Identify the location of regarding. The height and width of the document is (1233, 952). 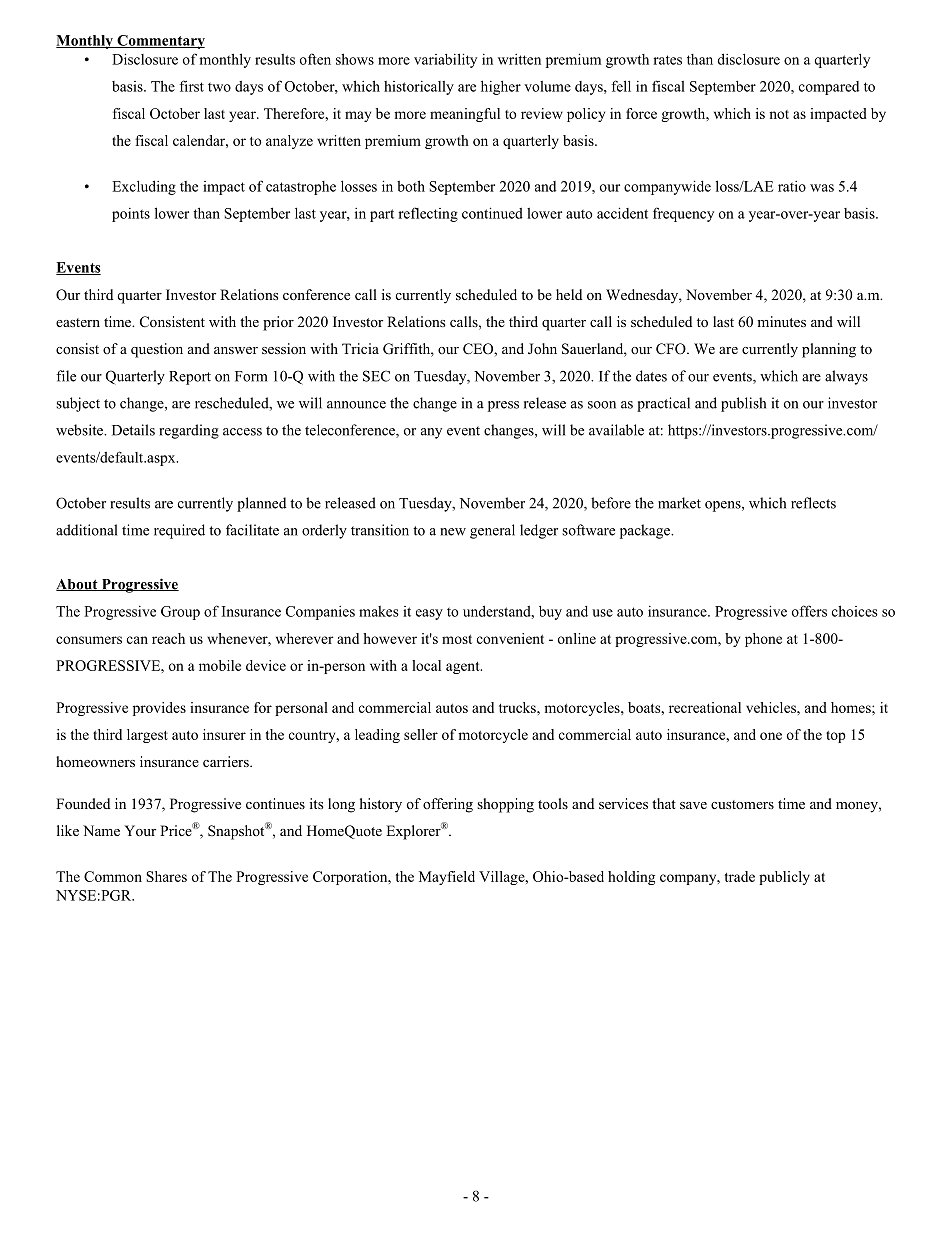
(189, 431).
